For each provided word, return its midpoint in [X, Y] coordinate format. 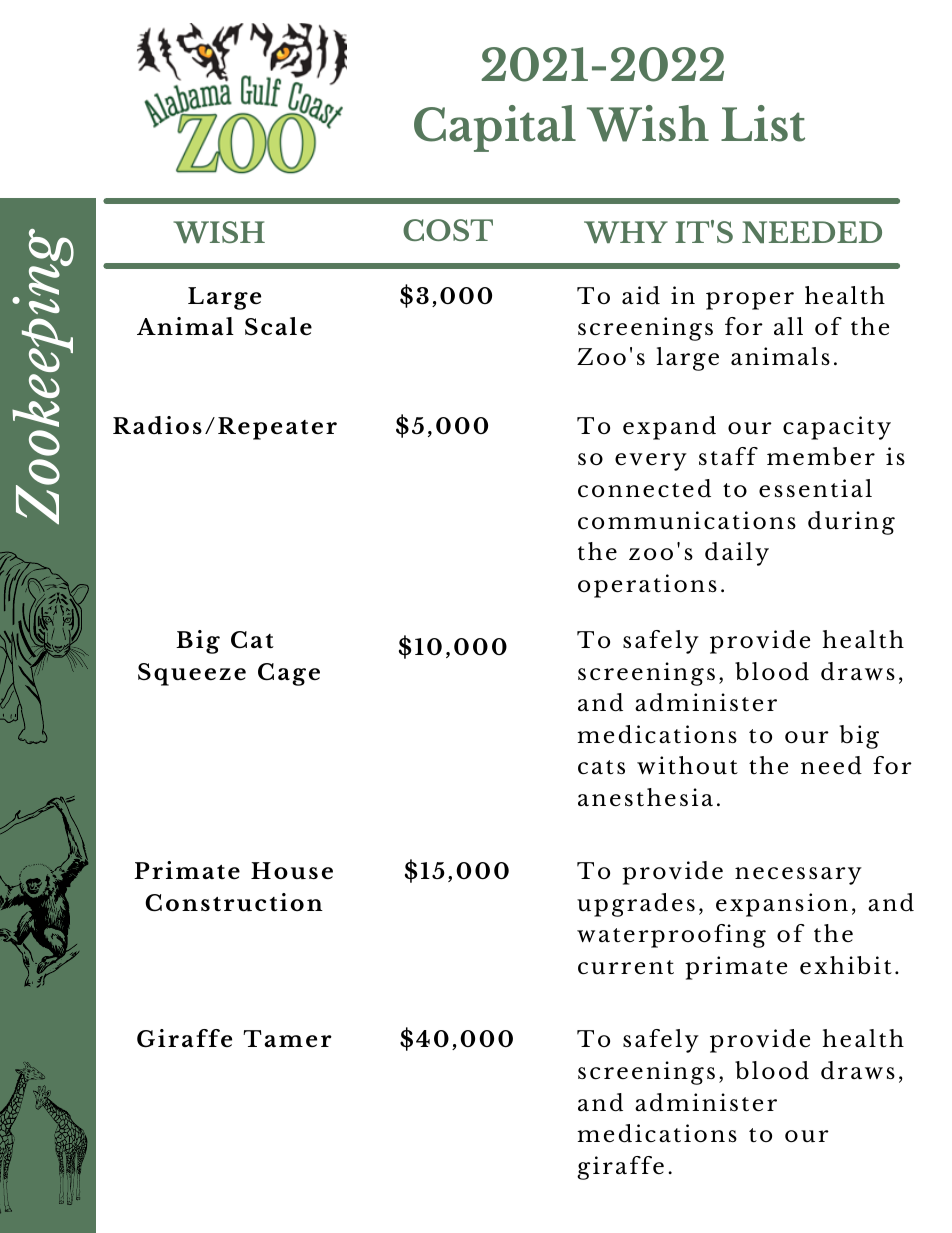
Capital [495, 128]
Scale [278, 326]
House [292, 871]
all [788, 326]
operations [647, 586]
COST [448, 230]
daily [737, 554]
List [763, 123]
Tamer [287, 1038]
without [687, 765]
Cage [289, 674]
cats [601, 767]
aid [641, 295]
